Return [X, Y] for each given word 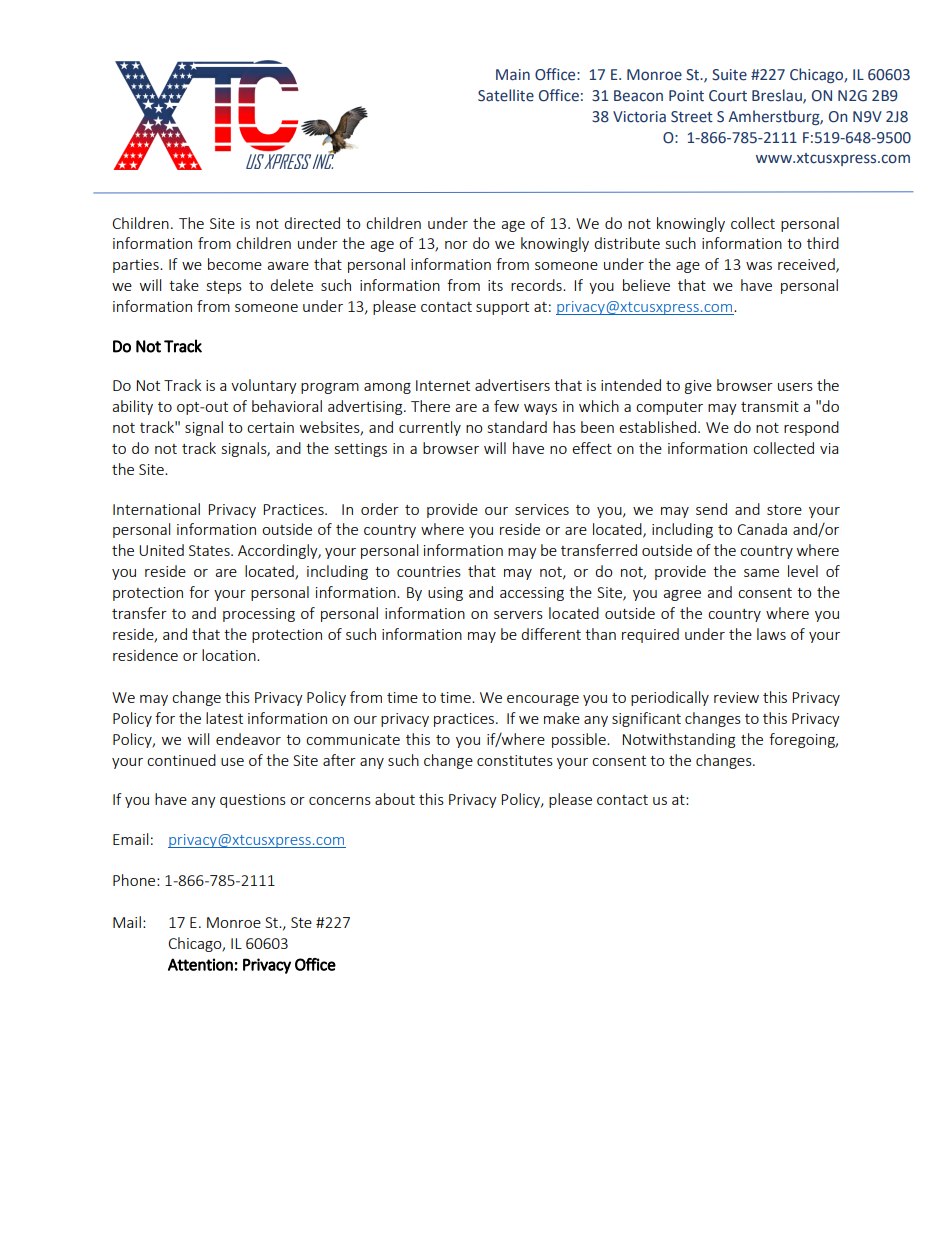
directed [312, 223]
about [395, 799]
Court [728, 96]
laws [771, 634]
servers [518, 615]
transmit [770, 406]
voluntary [264, 386]
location [230, 655]
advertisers [512, 385]
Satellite [506, 95]
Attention [200, 964]
